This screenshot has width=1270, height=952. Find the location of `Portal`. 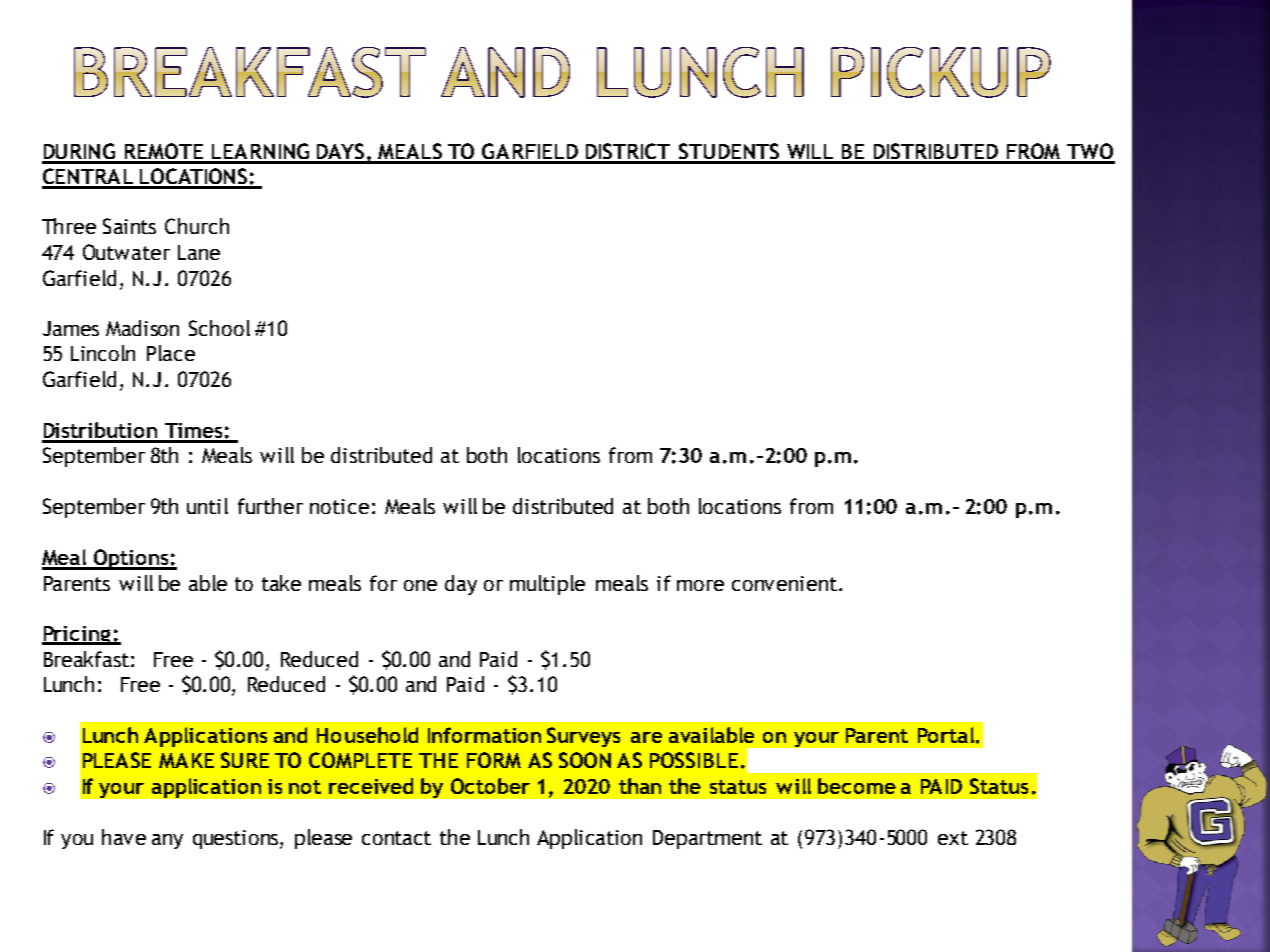

Portal is located at coordinates (947, 735).
